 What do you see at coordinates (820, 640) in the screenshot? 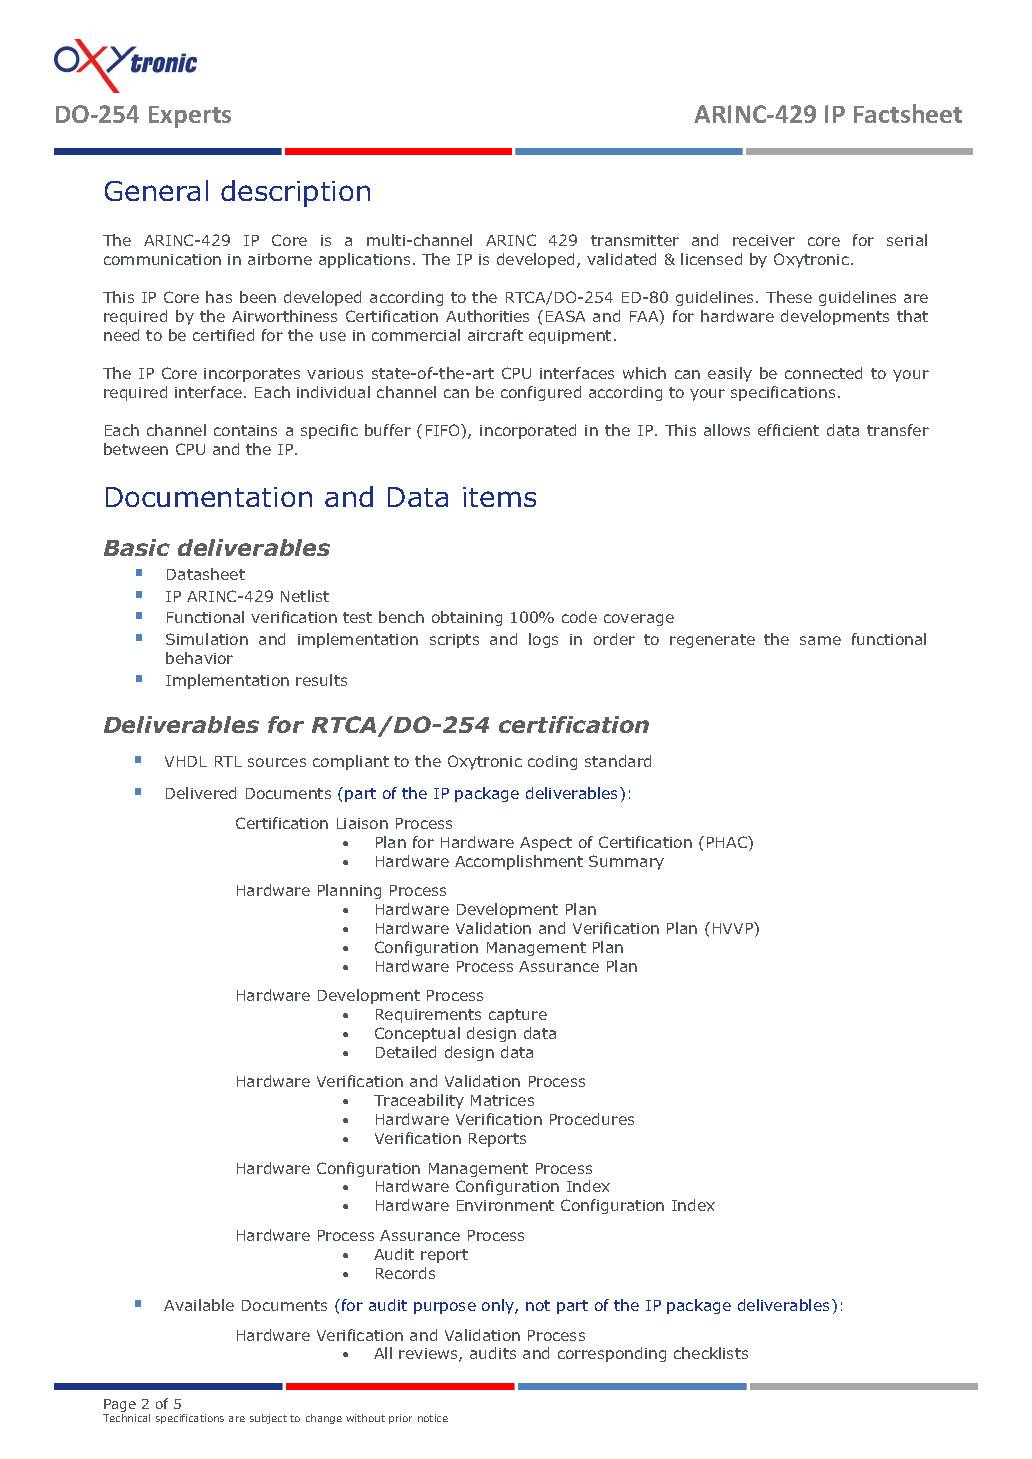
I see `same` at bounding box center [820, 640].
